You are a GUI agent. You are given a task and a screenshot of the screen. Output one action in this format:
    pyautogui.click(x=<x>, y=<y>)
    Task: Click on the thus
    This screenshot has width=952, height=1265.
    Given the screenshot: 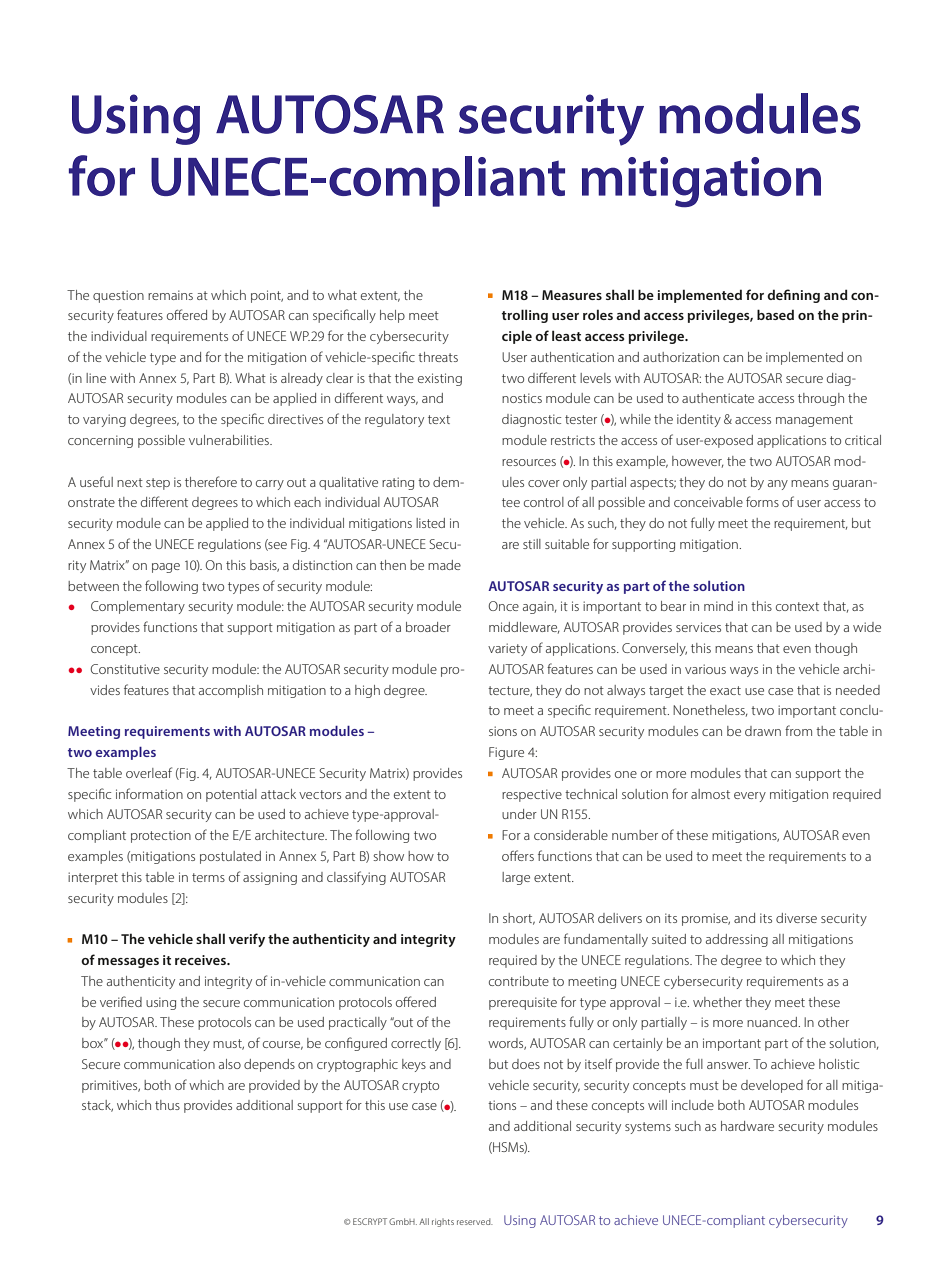 What is the action you would take?
    pyautogui.click(x=167, y=1105)
